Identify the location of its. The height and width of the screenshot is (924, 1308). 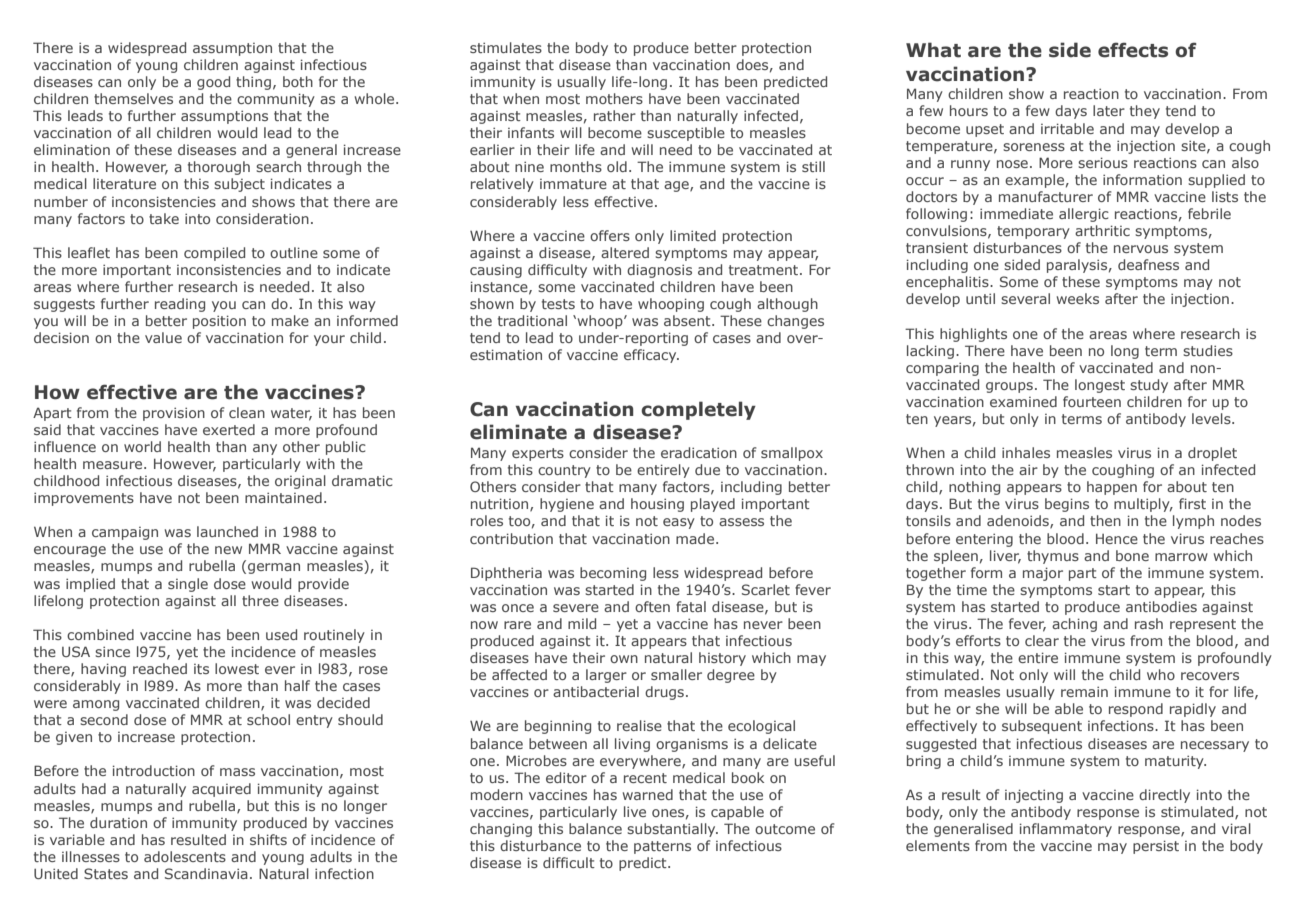
(201, 669).
